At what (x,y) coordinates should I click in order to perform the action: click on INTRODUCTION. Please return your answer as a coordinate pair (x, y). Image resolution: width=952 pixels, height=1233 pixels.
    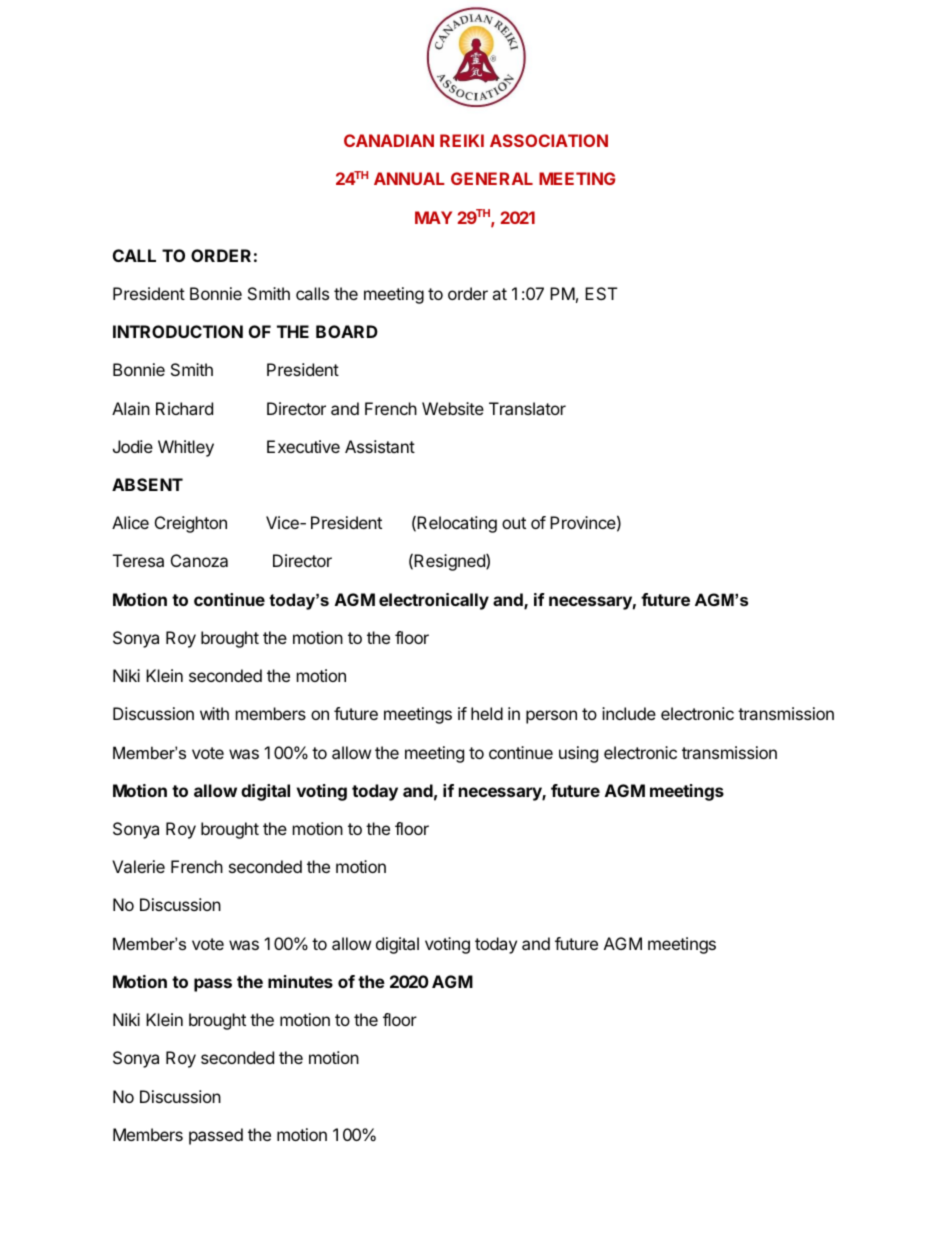
    Looking at the image, I should click on (178, 331).
